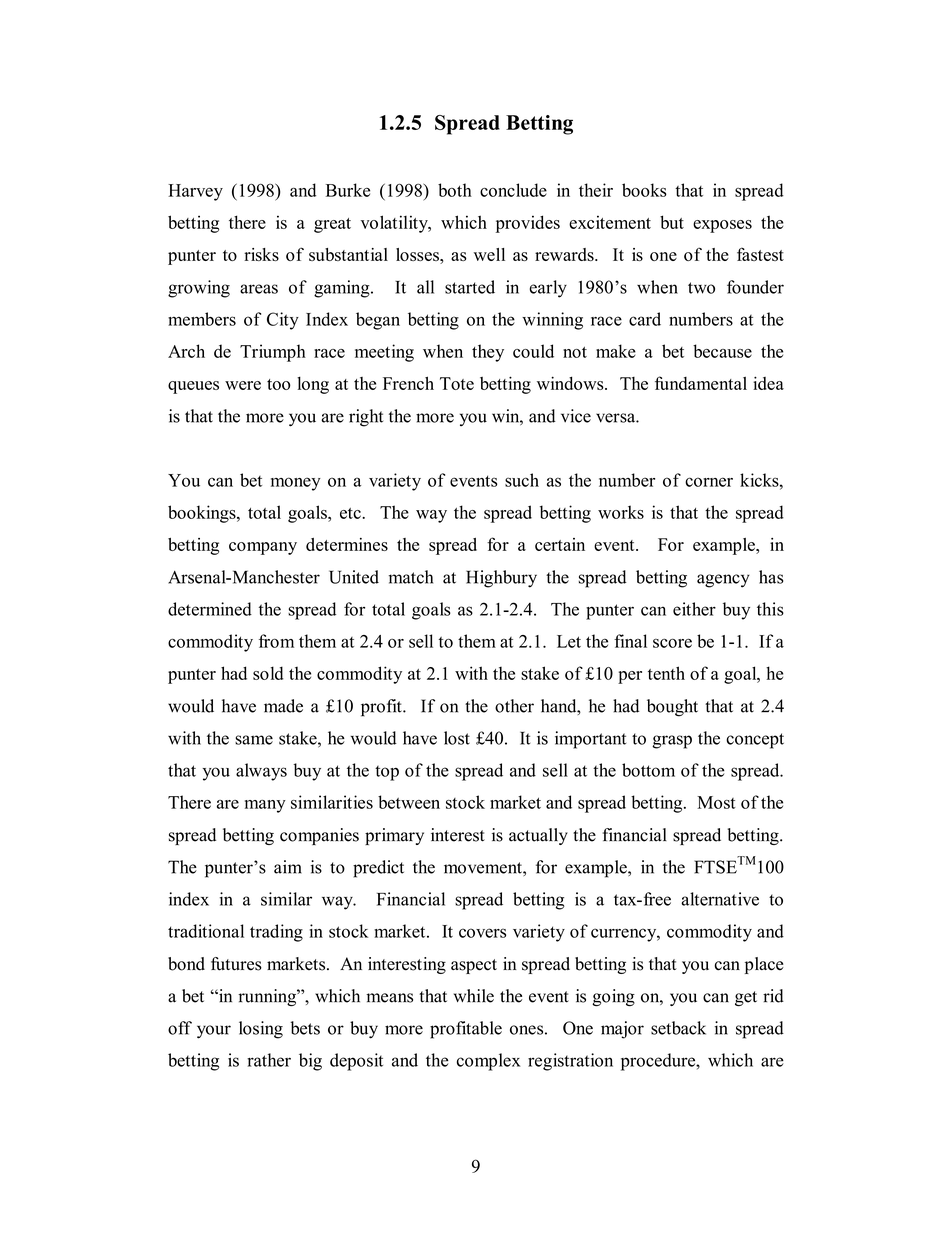  Describe the element at coordinates (261, 254) in the screenshot. I see `risks` at that location.
